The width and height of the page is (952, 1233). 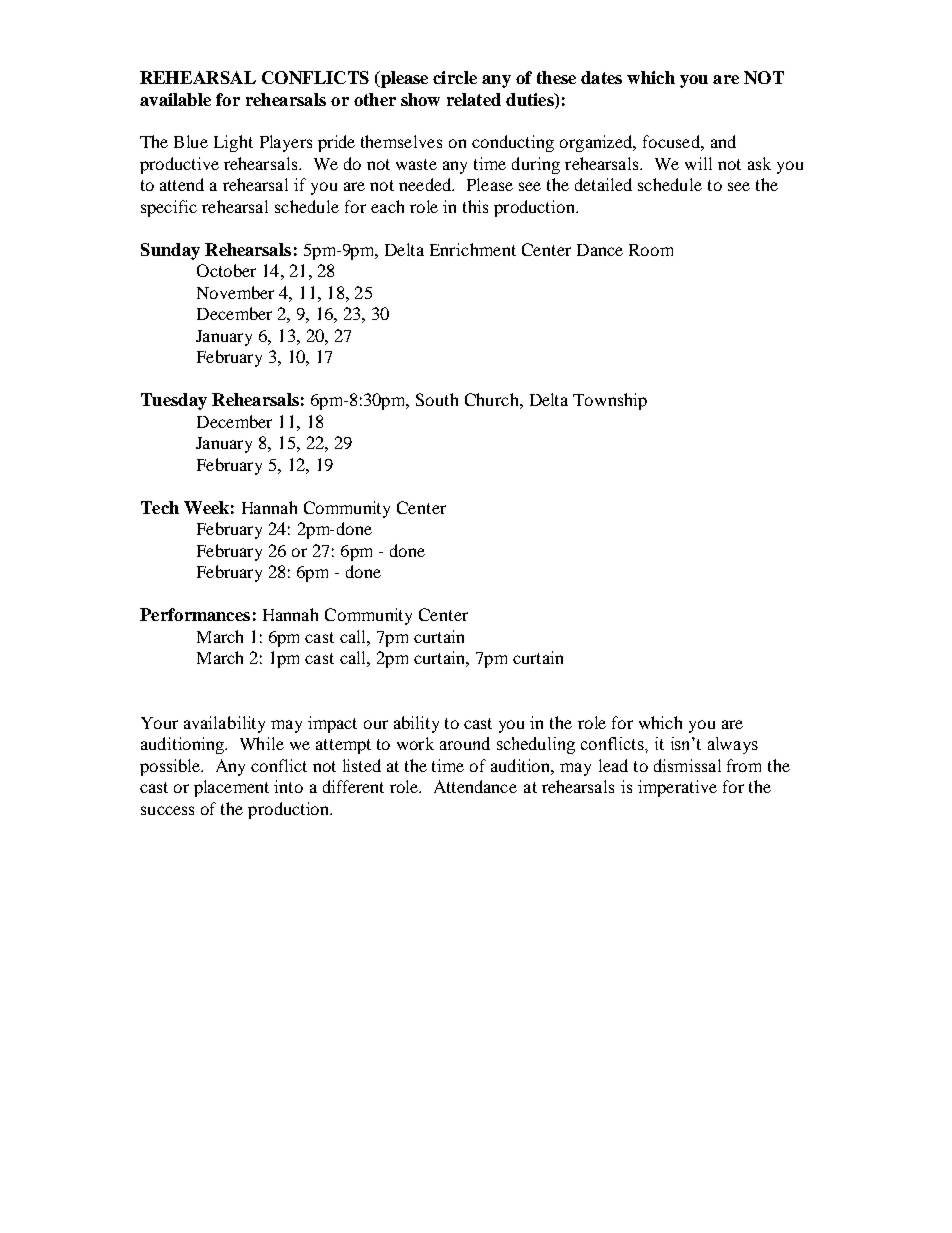 What do you see at coordinates (651, 250) in the page?
I see `Room` at bounding box center [651, 250].
